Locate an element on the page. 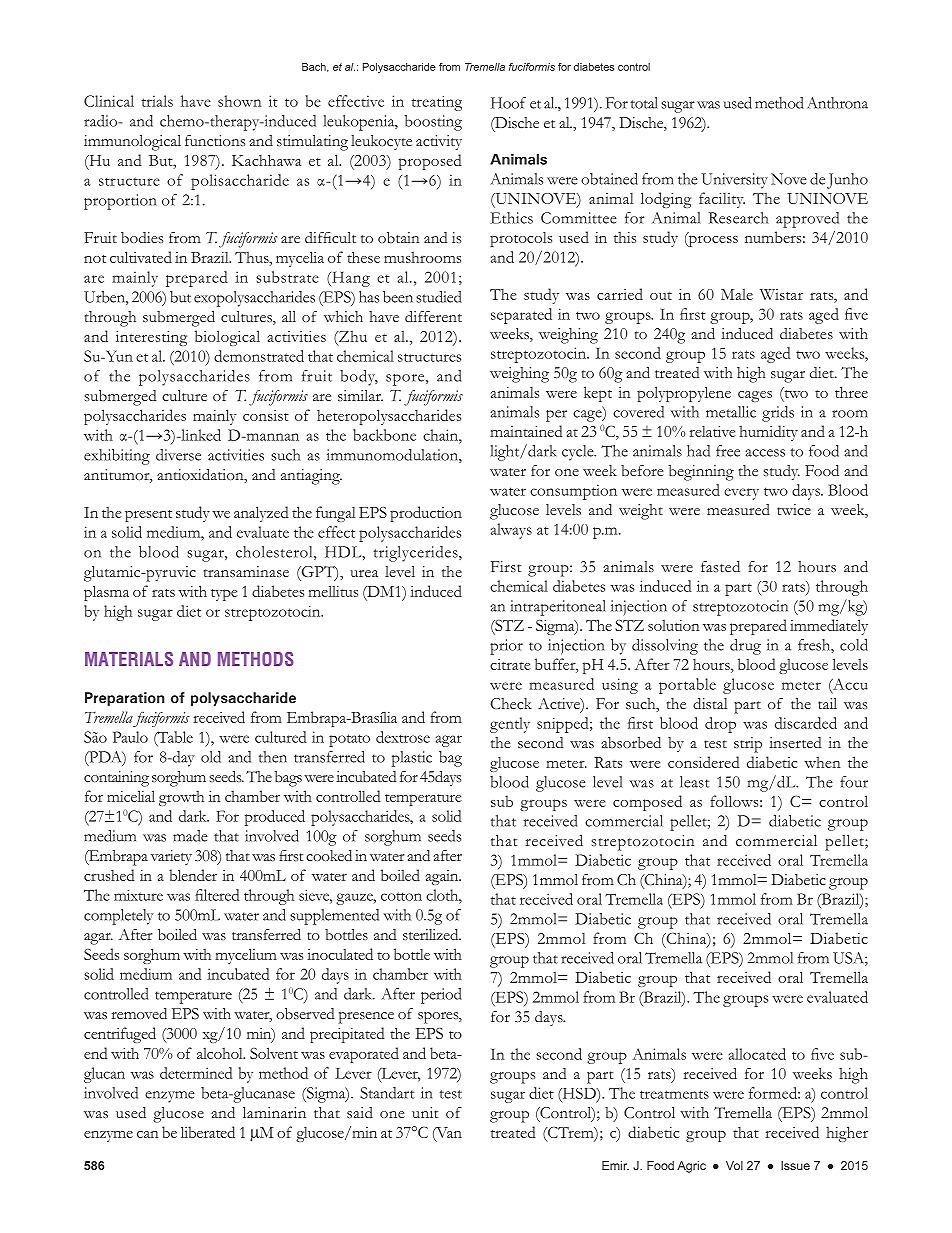 This page has width=952, height=1233. University is located at coordinates (734, 181).
